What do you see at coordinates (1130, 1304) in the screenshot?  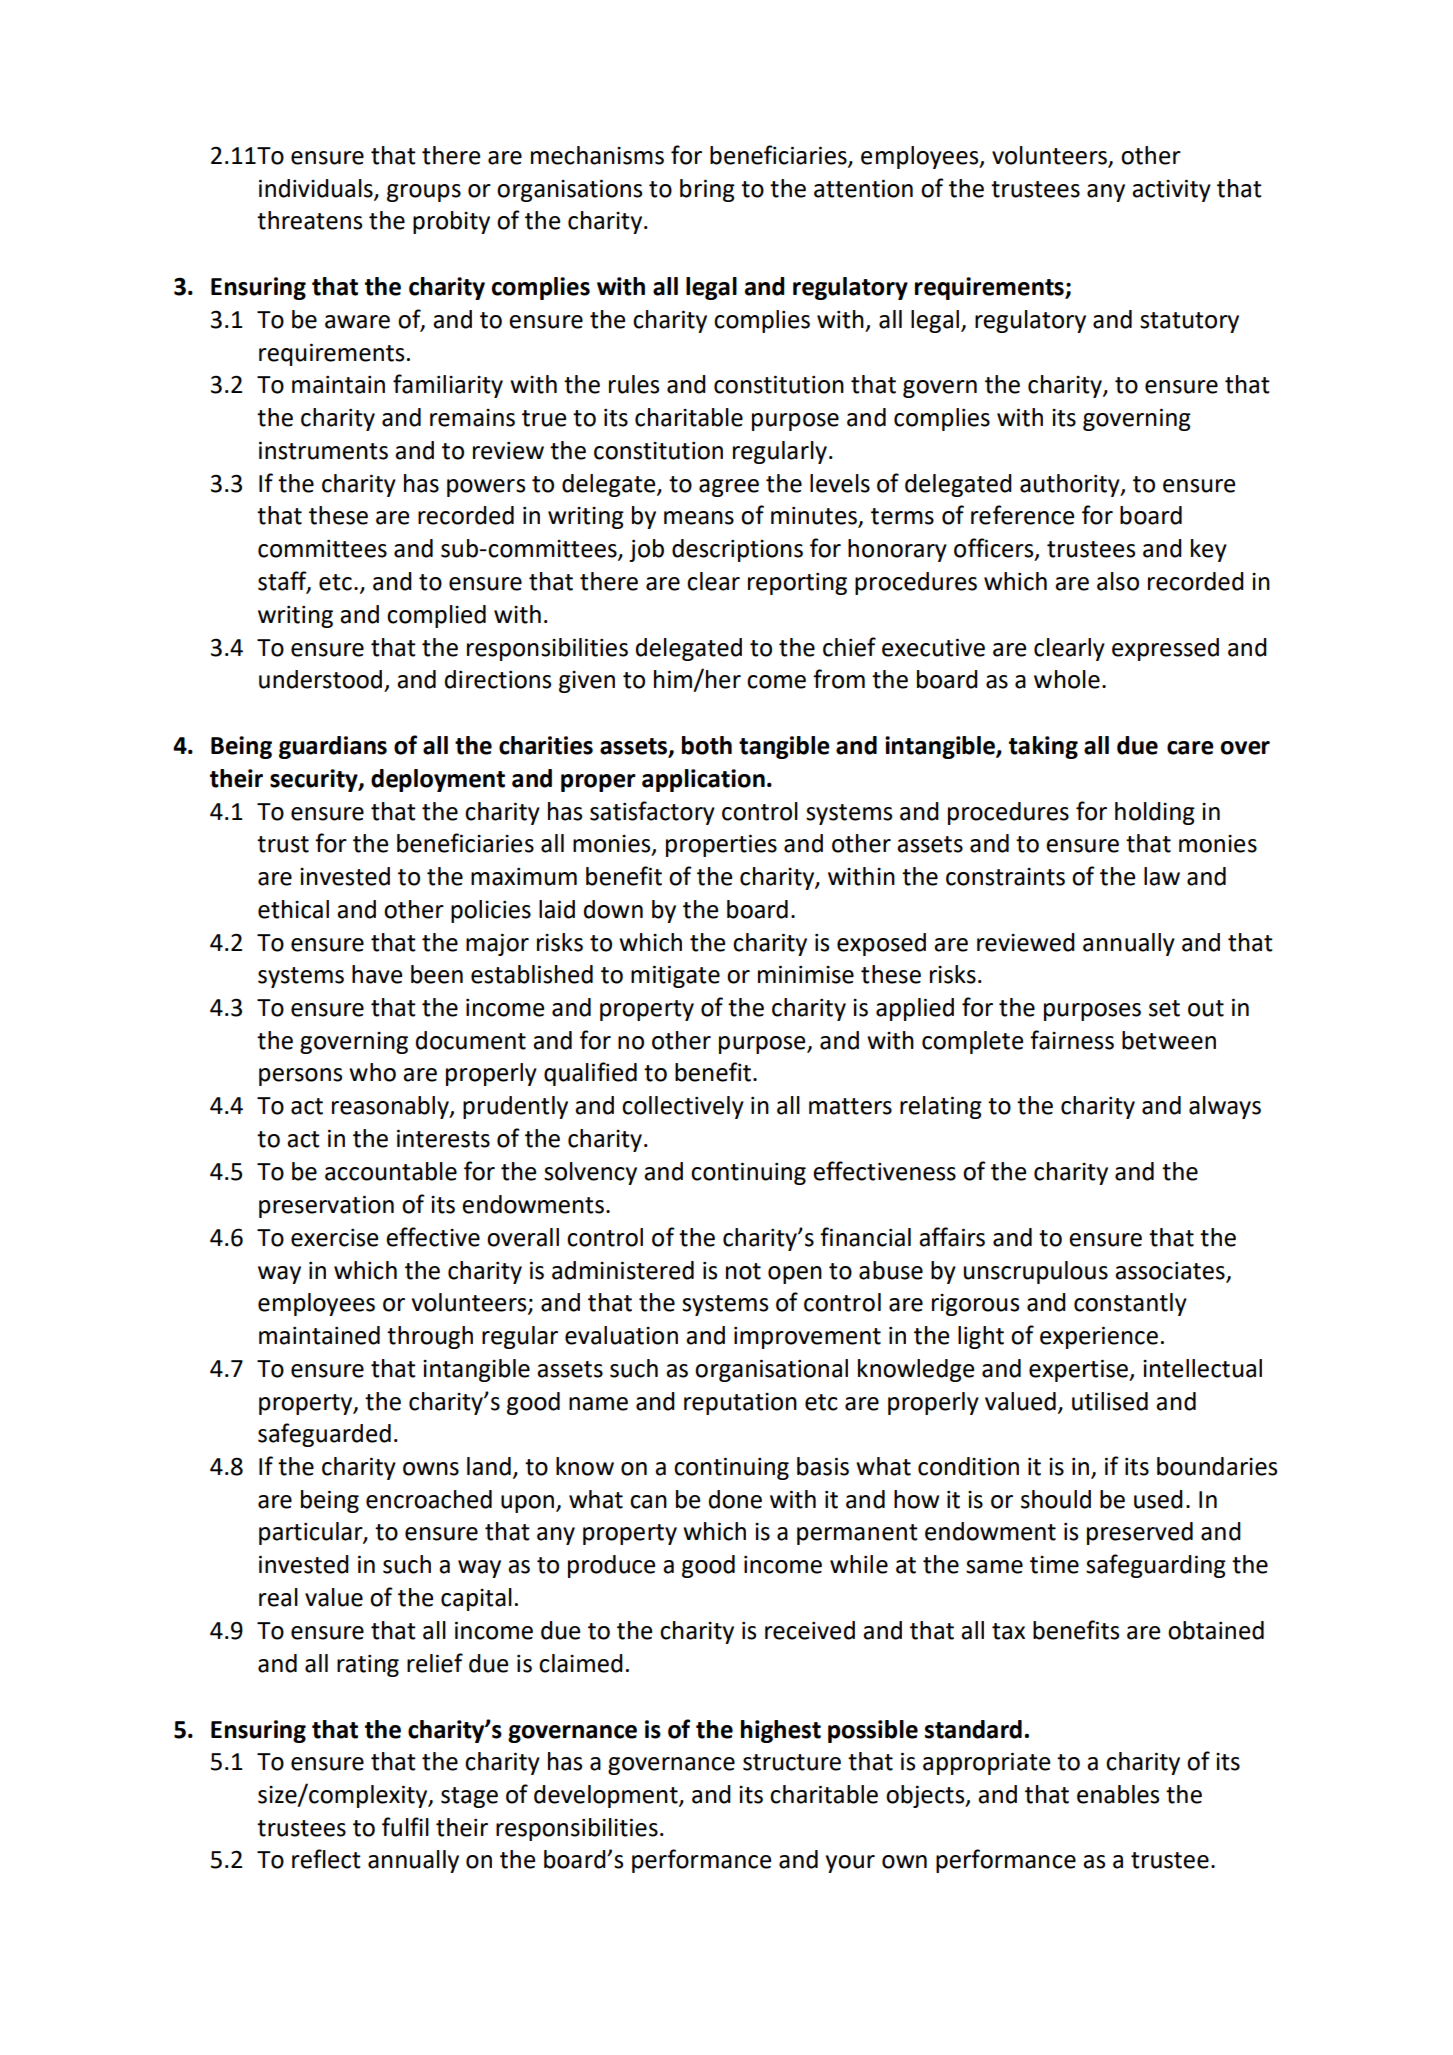 I see `constantly` at bounding box center [1130, 1304].
